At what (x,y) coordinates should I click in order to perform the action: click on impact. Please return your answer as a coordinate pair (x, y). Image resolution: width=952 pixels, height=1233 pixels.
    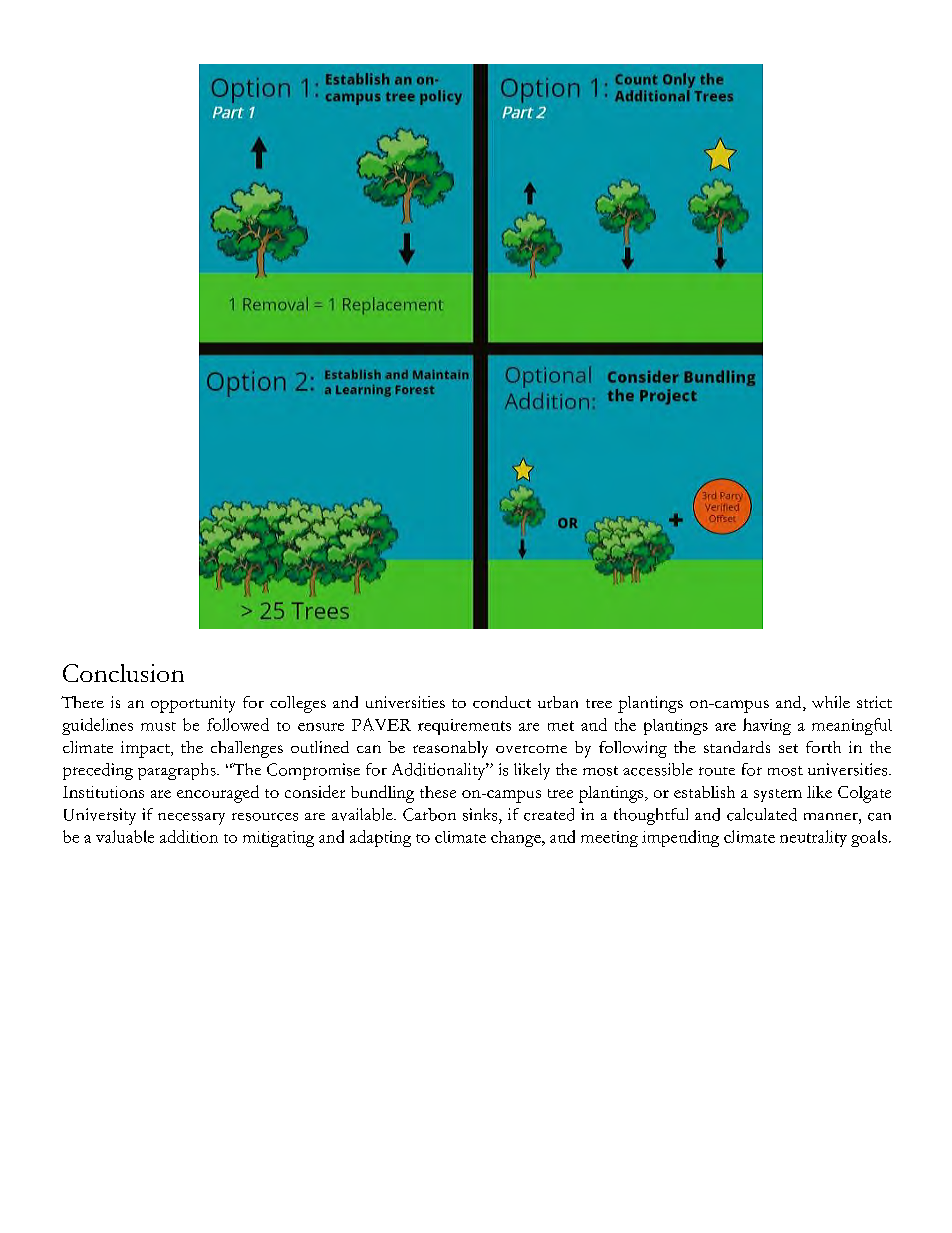
    Looking at the image, I should click on (146, 749).
